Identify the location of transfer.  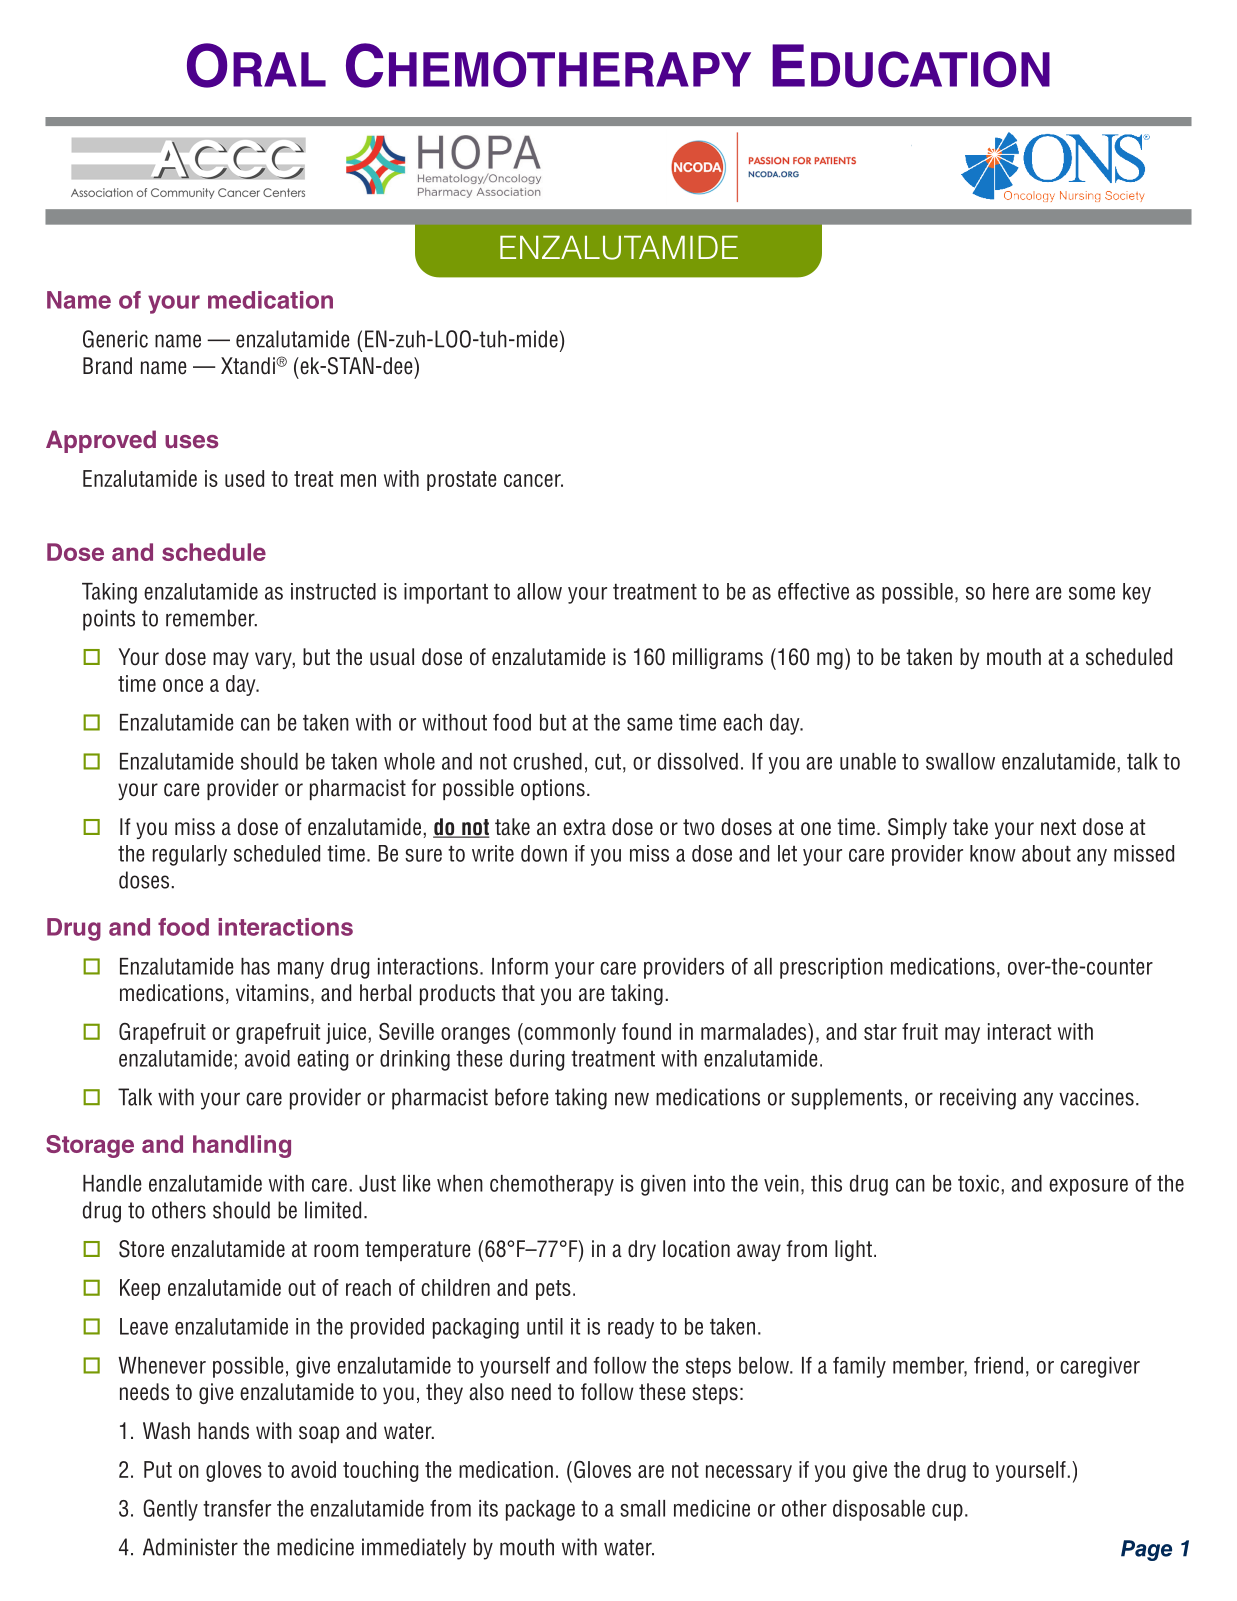
(237, 1508).
